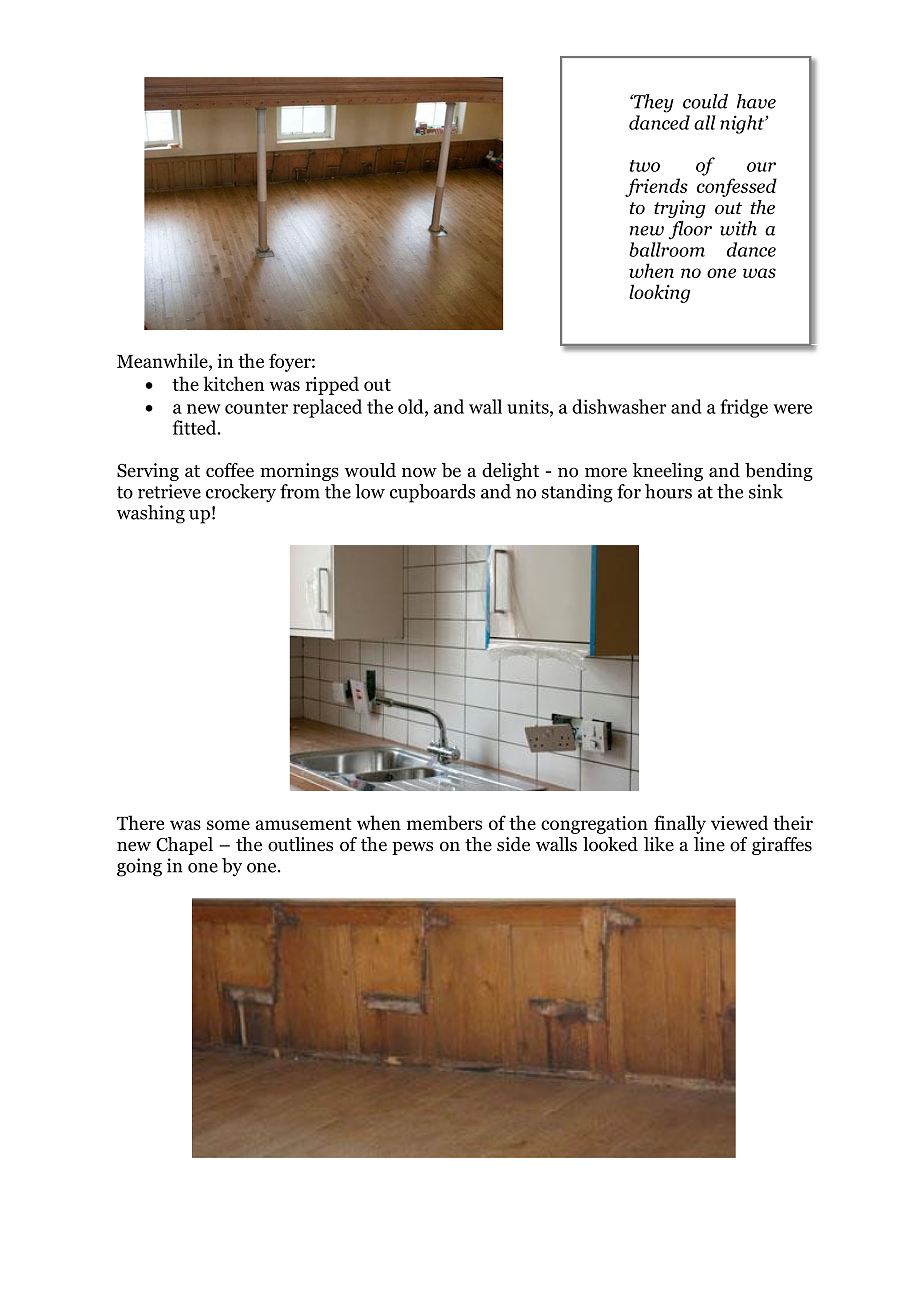 This screenshot has width=924, height=1308. What do you see at coordinates (234, 383) in the screenshot?
I see `kitchen` at bounding box center [234, 383].
